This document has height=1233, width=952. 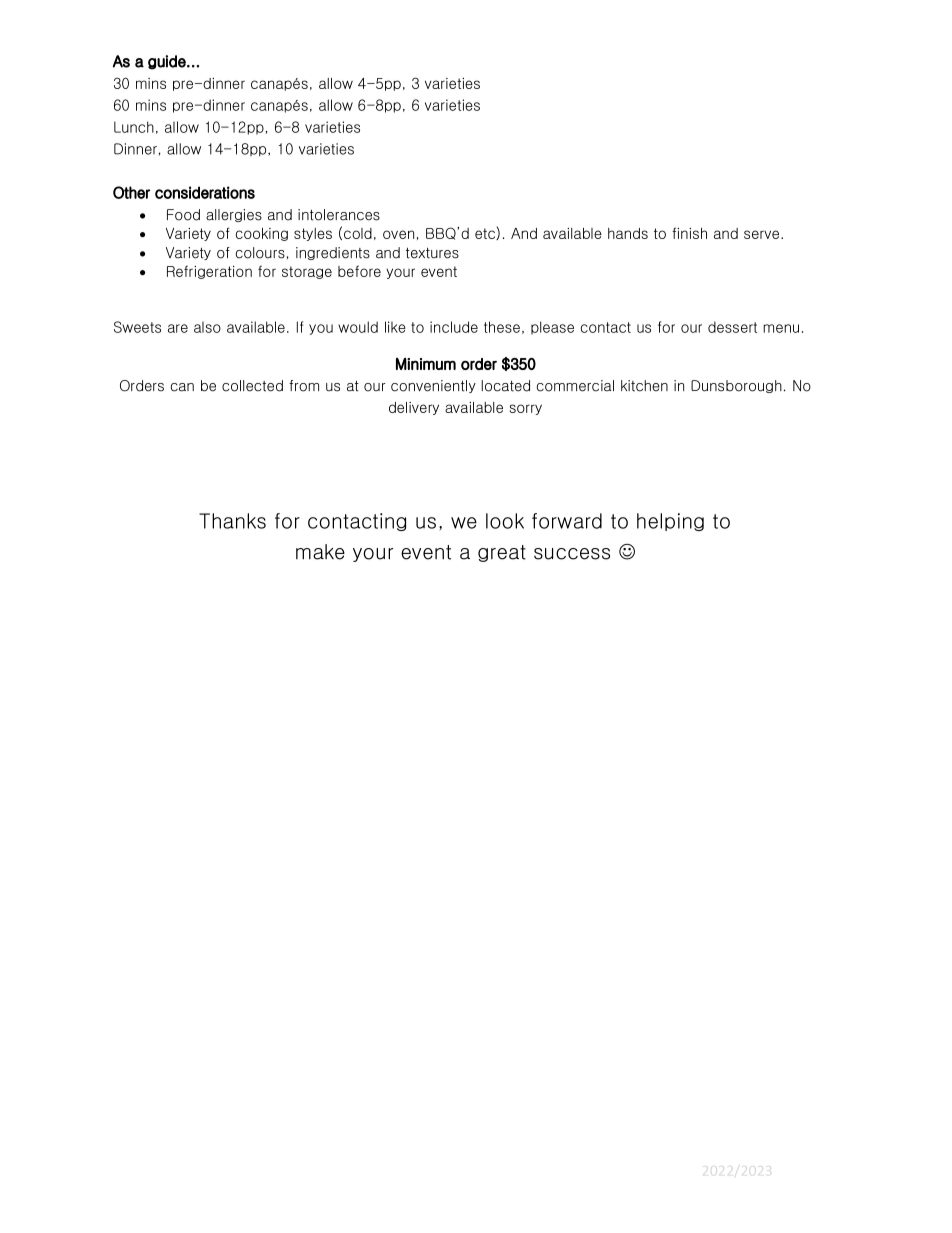 What do you see at coordinates (167, 62) in the document?
I see `guide` at bounding box center [167, 62].
